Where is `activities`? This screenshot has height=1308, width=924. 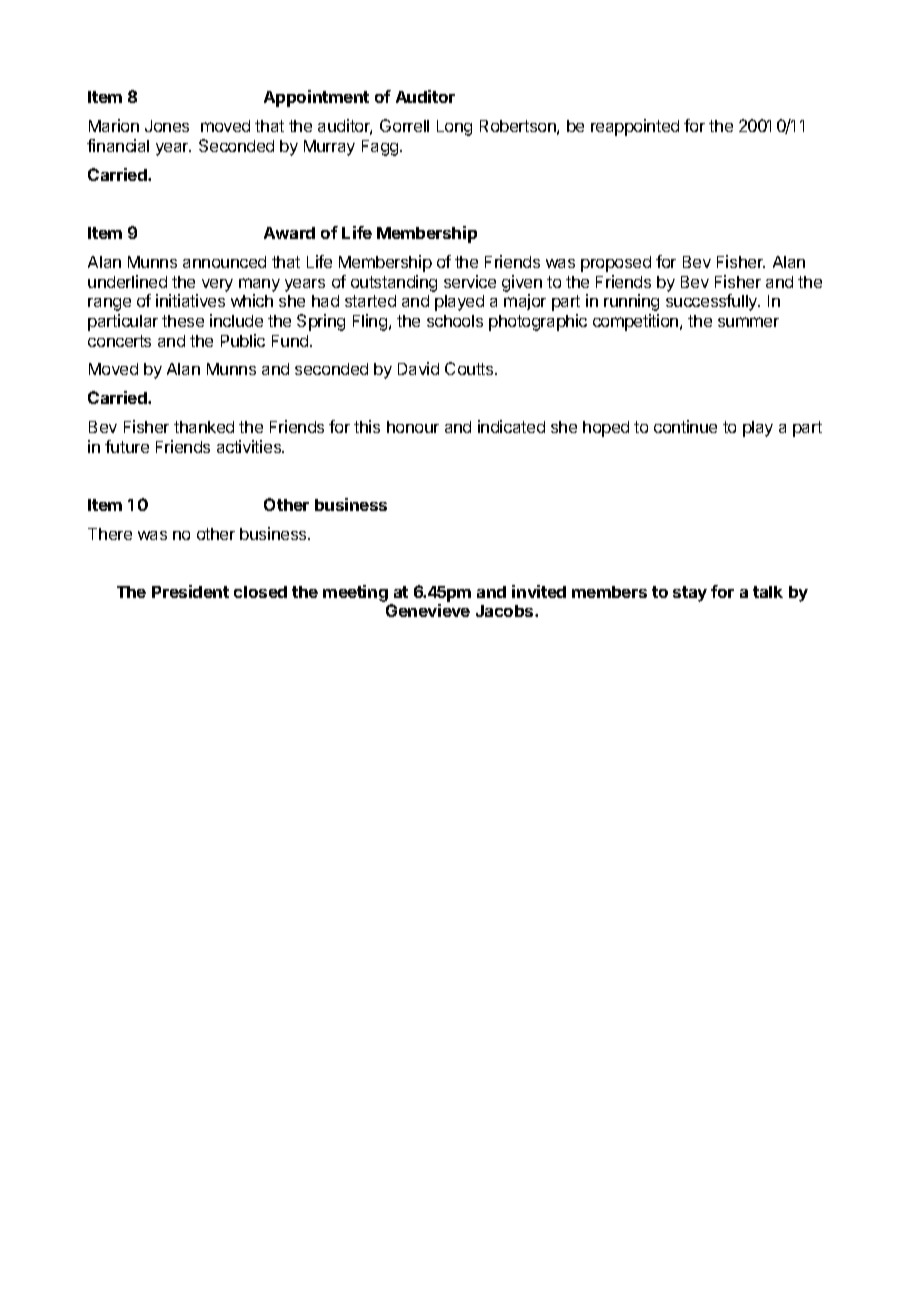 activities is located at coordinates (250, 446).
